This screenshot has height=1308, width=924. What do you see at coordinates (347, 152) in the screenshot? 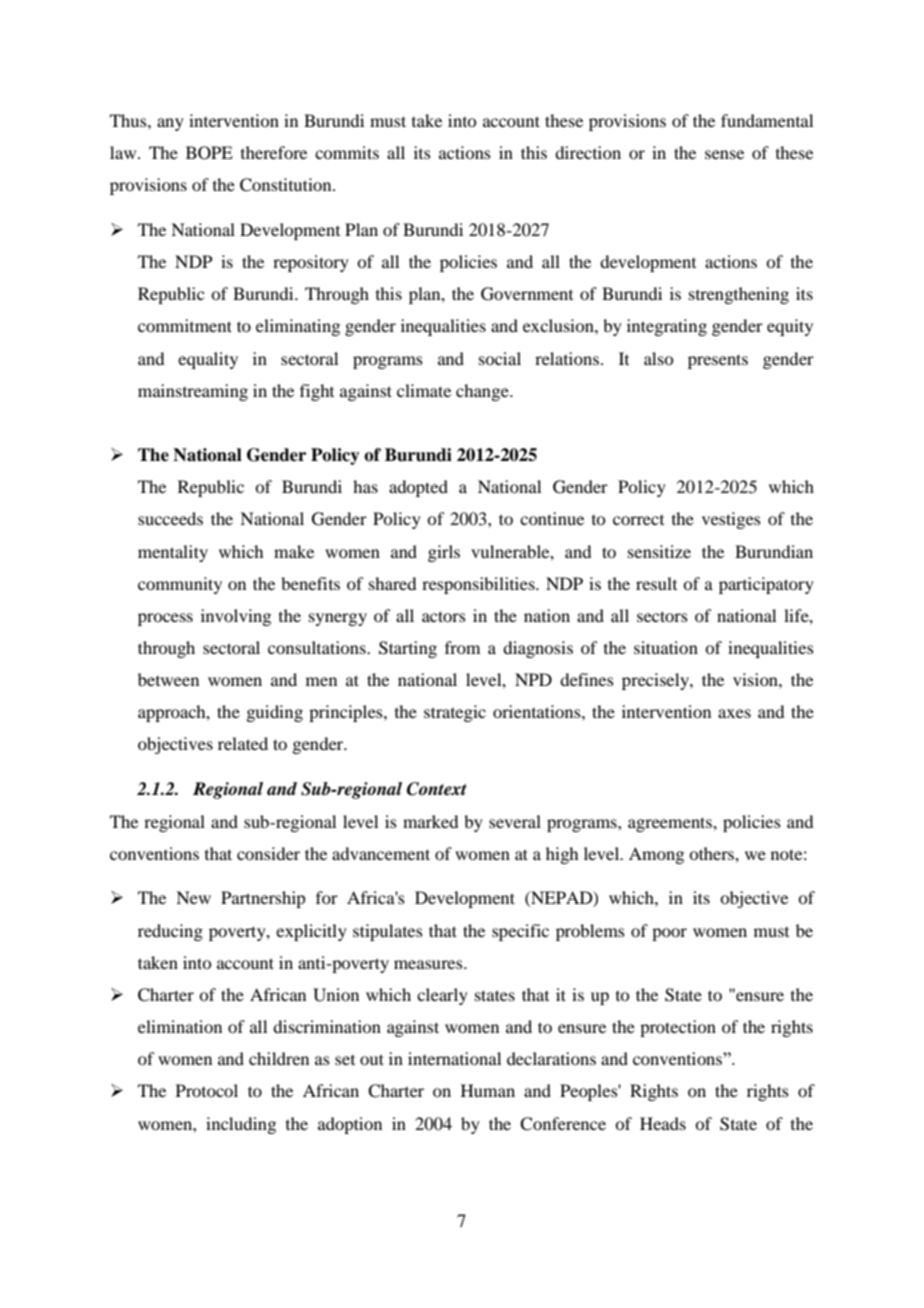
I see `commits` at bounding box center [347, 152].
